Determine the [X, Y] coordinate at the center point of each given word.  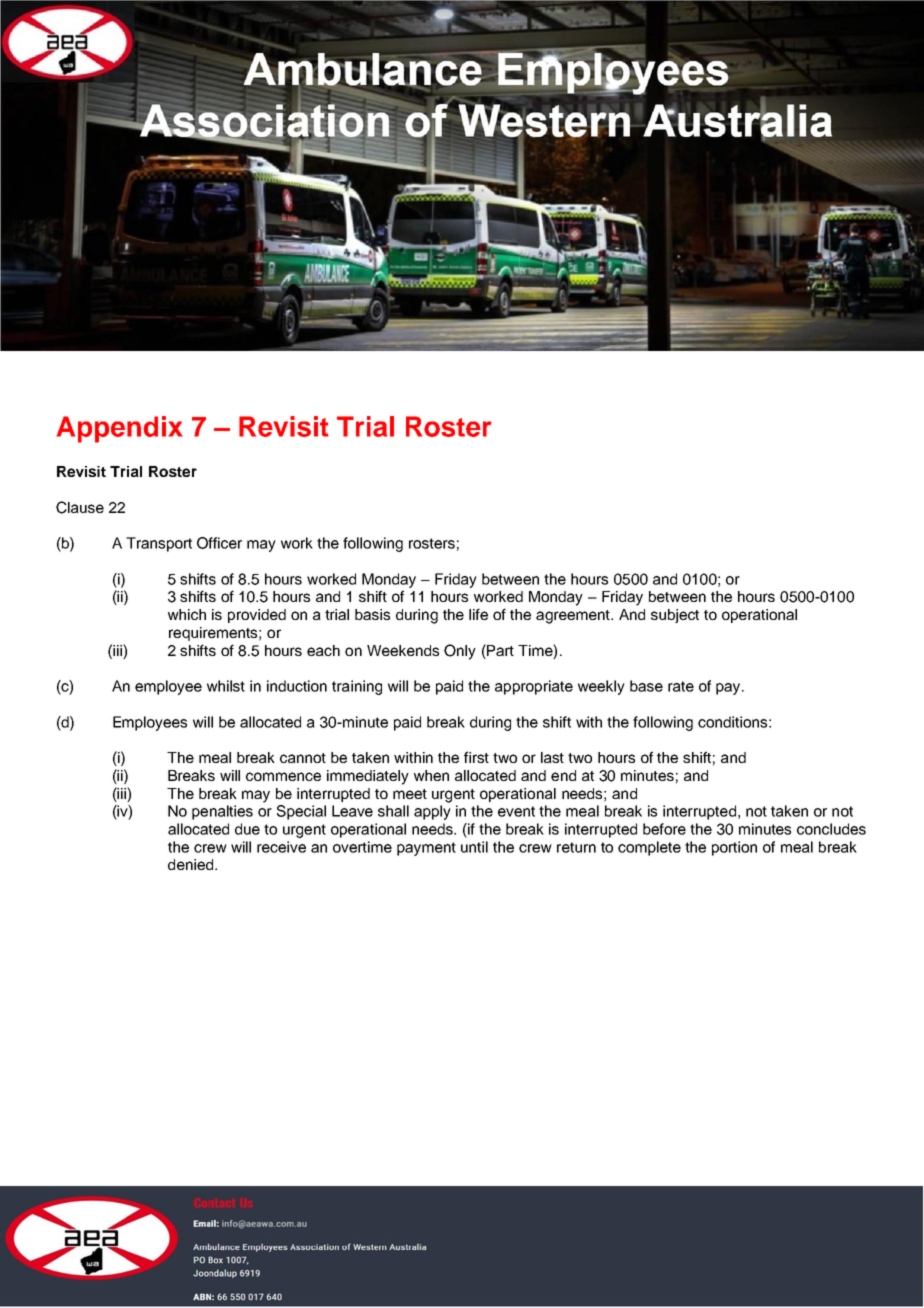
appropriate [534, 687]
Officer [219, 543]
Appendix [119, 429]
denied [192, 864]
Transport [159, 544]
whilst [226, 686]
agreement [574, 617]
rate [681, 686]
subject [675, 616]
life [478, 614]
